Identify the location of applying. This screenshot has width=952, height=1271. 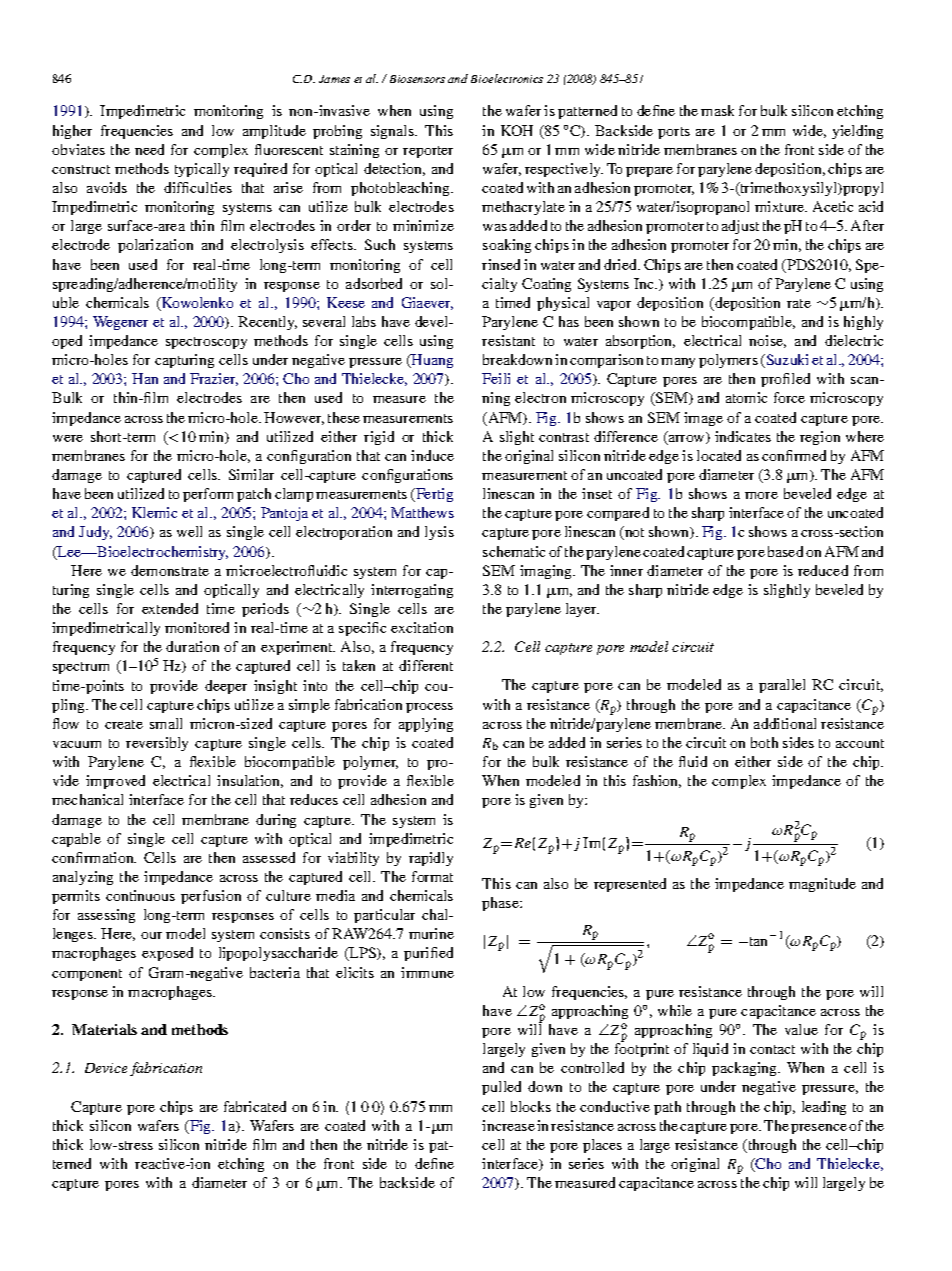
(426, 725).
